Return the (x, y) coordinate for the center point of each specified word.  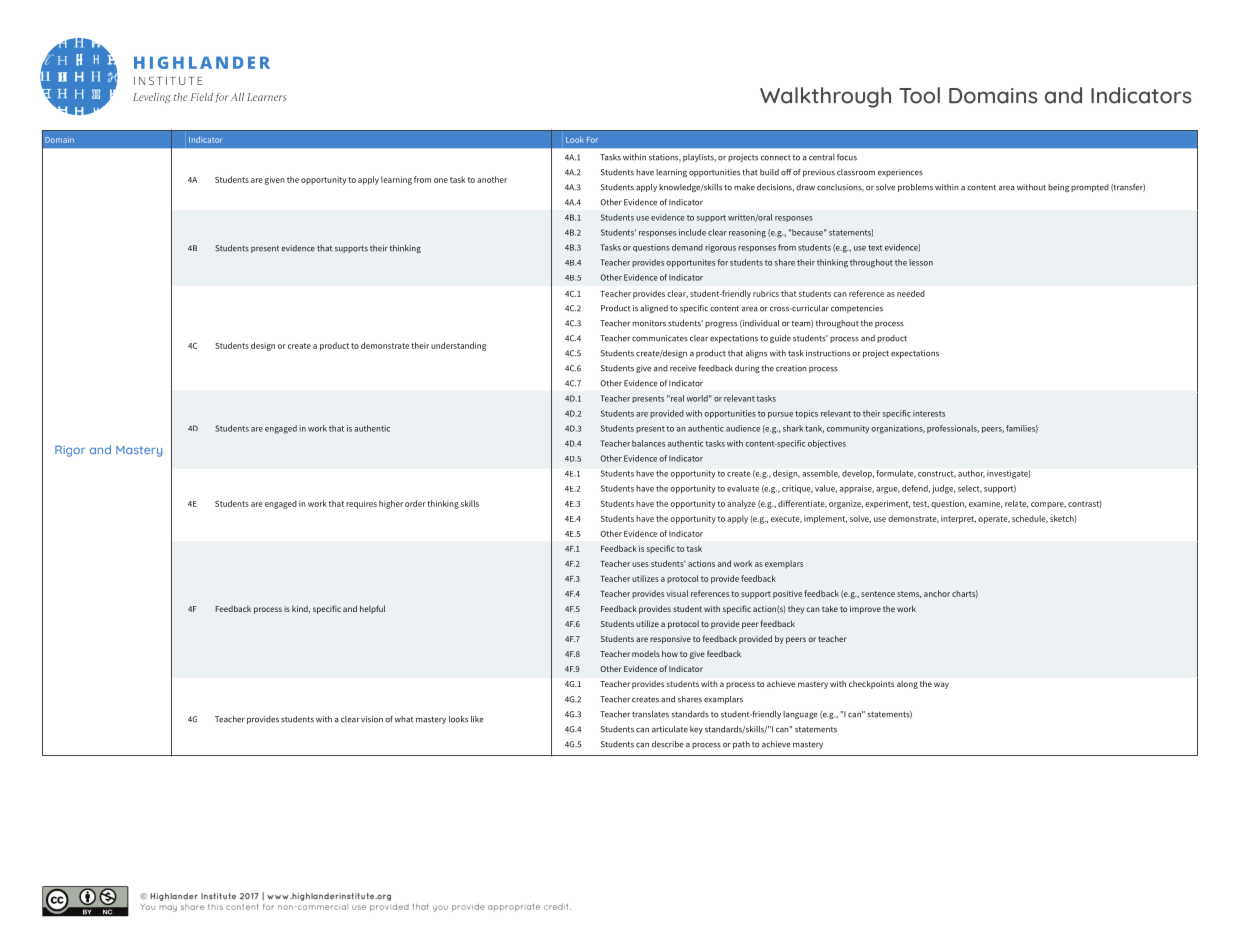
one (441, 180)
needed (911, 293)
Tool (919, 95)
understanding (458, 346)
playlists (699, 158)
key (696, 730)
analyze (741, 504)
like (477, 719)
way (941, 685)
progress (721, 325)
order (415, 503)
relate (1017, 504)
